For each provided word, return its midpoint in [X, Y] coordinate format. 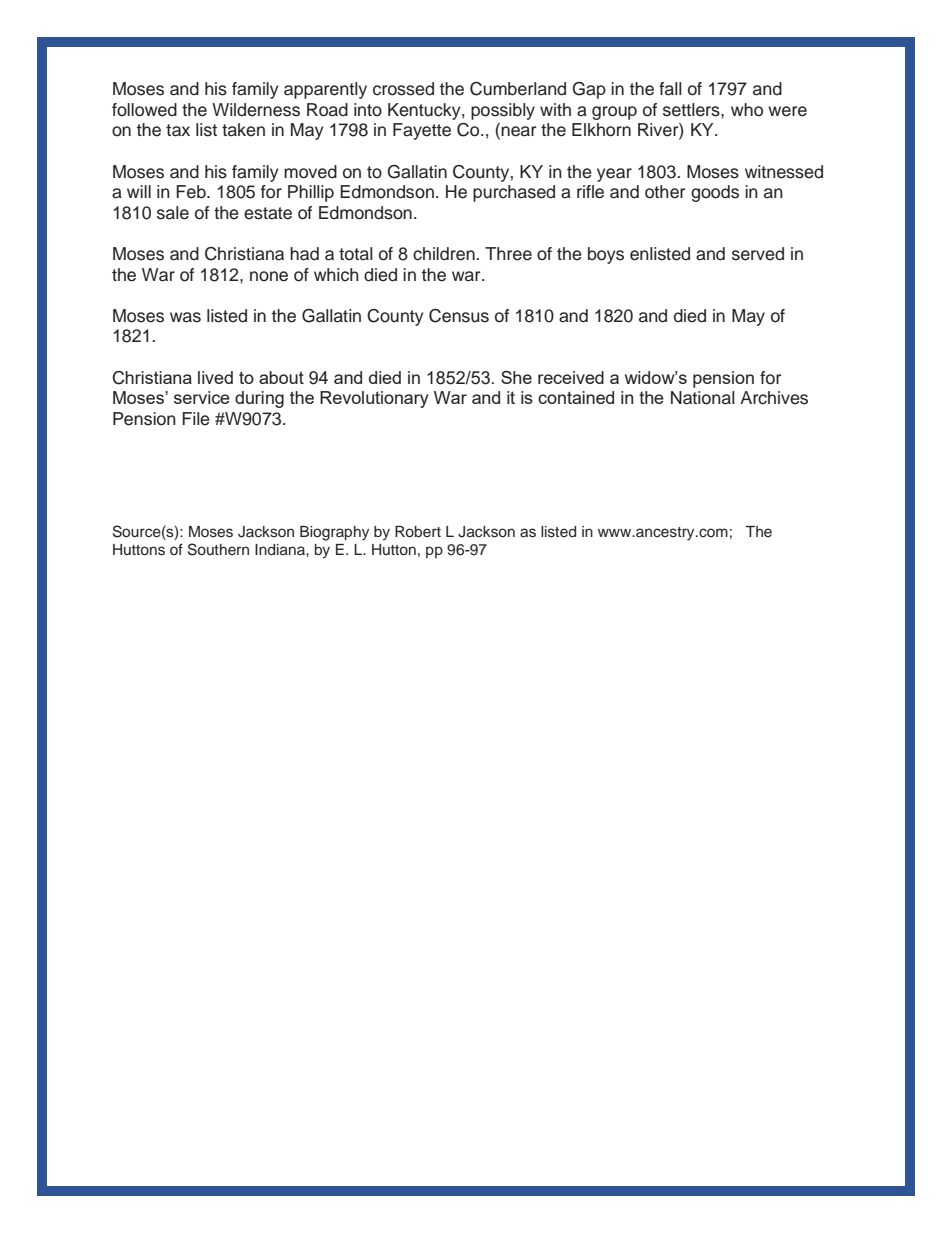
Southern [218, 549]
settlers [692, 110]
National [703, 398]
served [758, 254]
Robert [418, 531]
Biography [334, 533]
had [304, 254]
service [202, 397]
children [445, 254]
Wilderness [256, 110]
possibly [503, 111]
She [516, 377]
